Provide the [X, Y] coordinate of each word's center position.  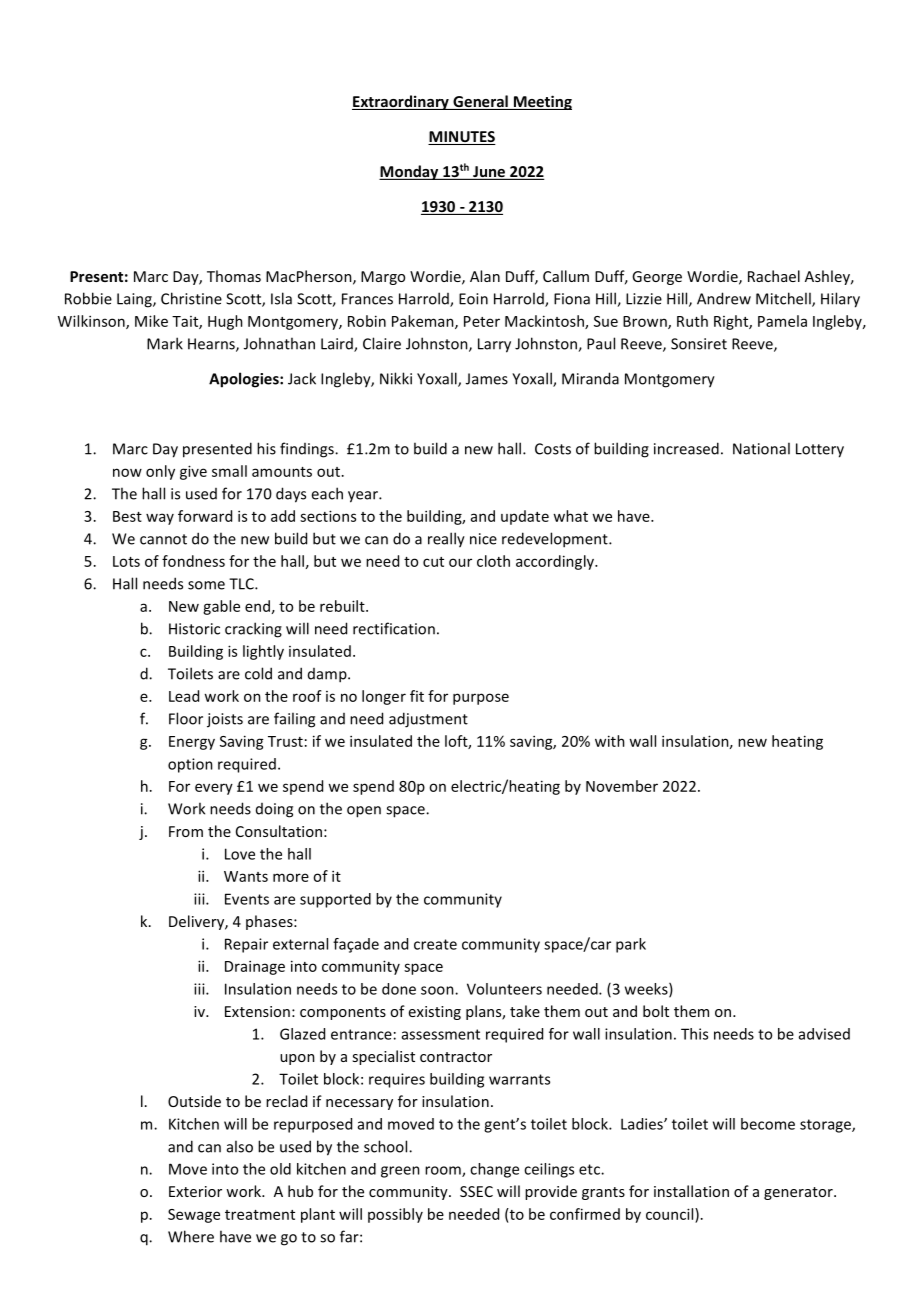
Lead [184, 696]
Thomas [234, 276]
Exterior [195, 1191]
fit [417, 696]
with [610, 741]
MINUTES [462, 138]
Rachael [774, 276]
